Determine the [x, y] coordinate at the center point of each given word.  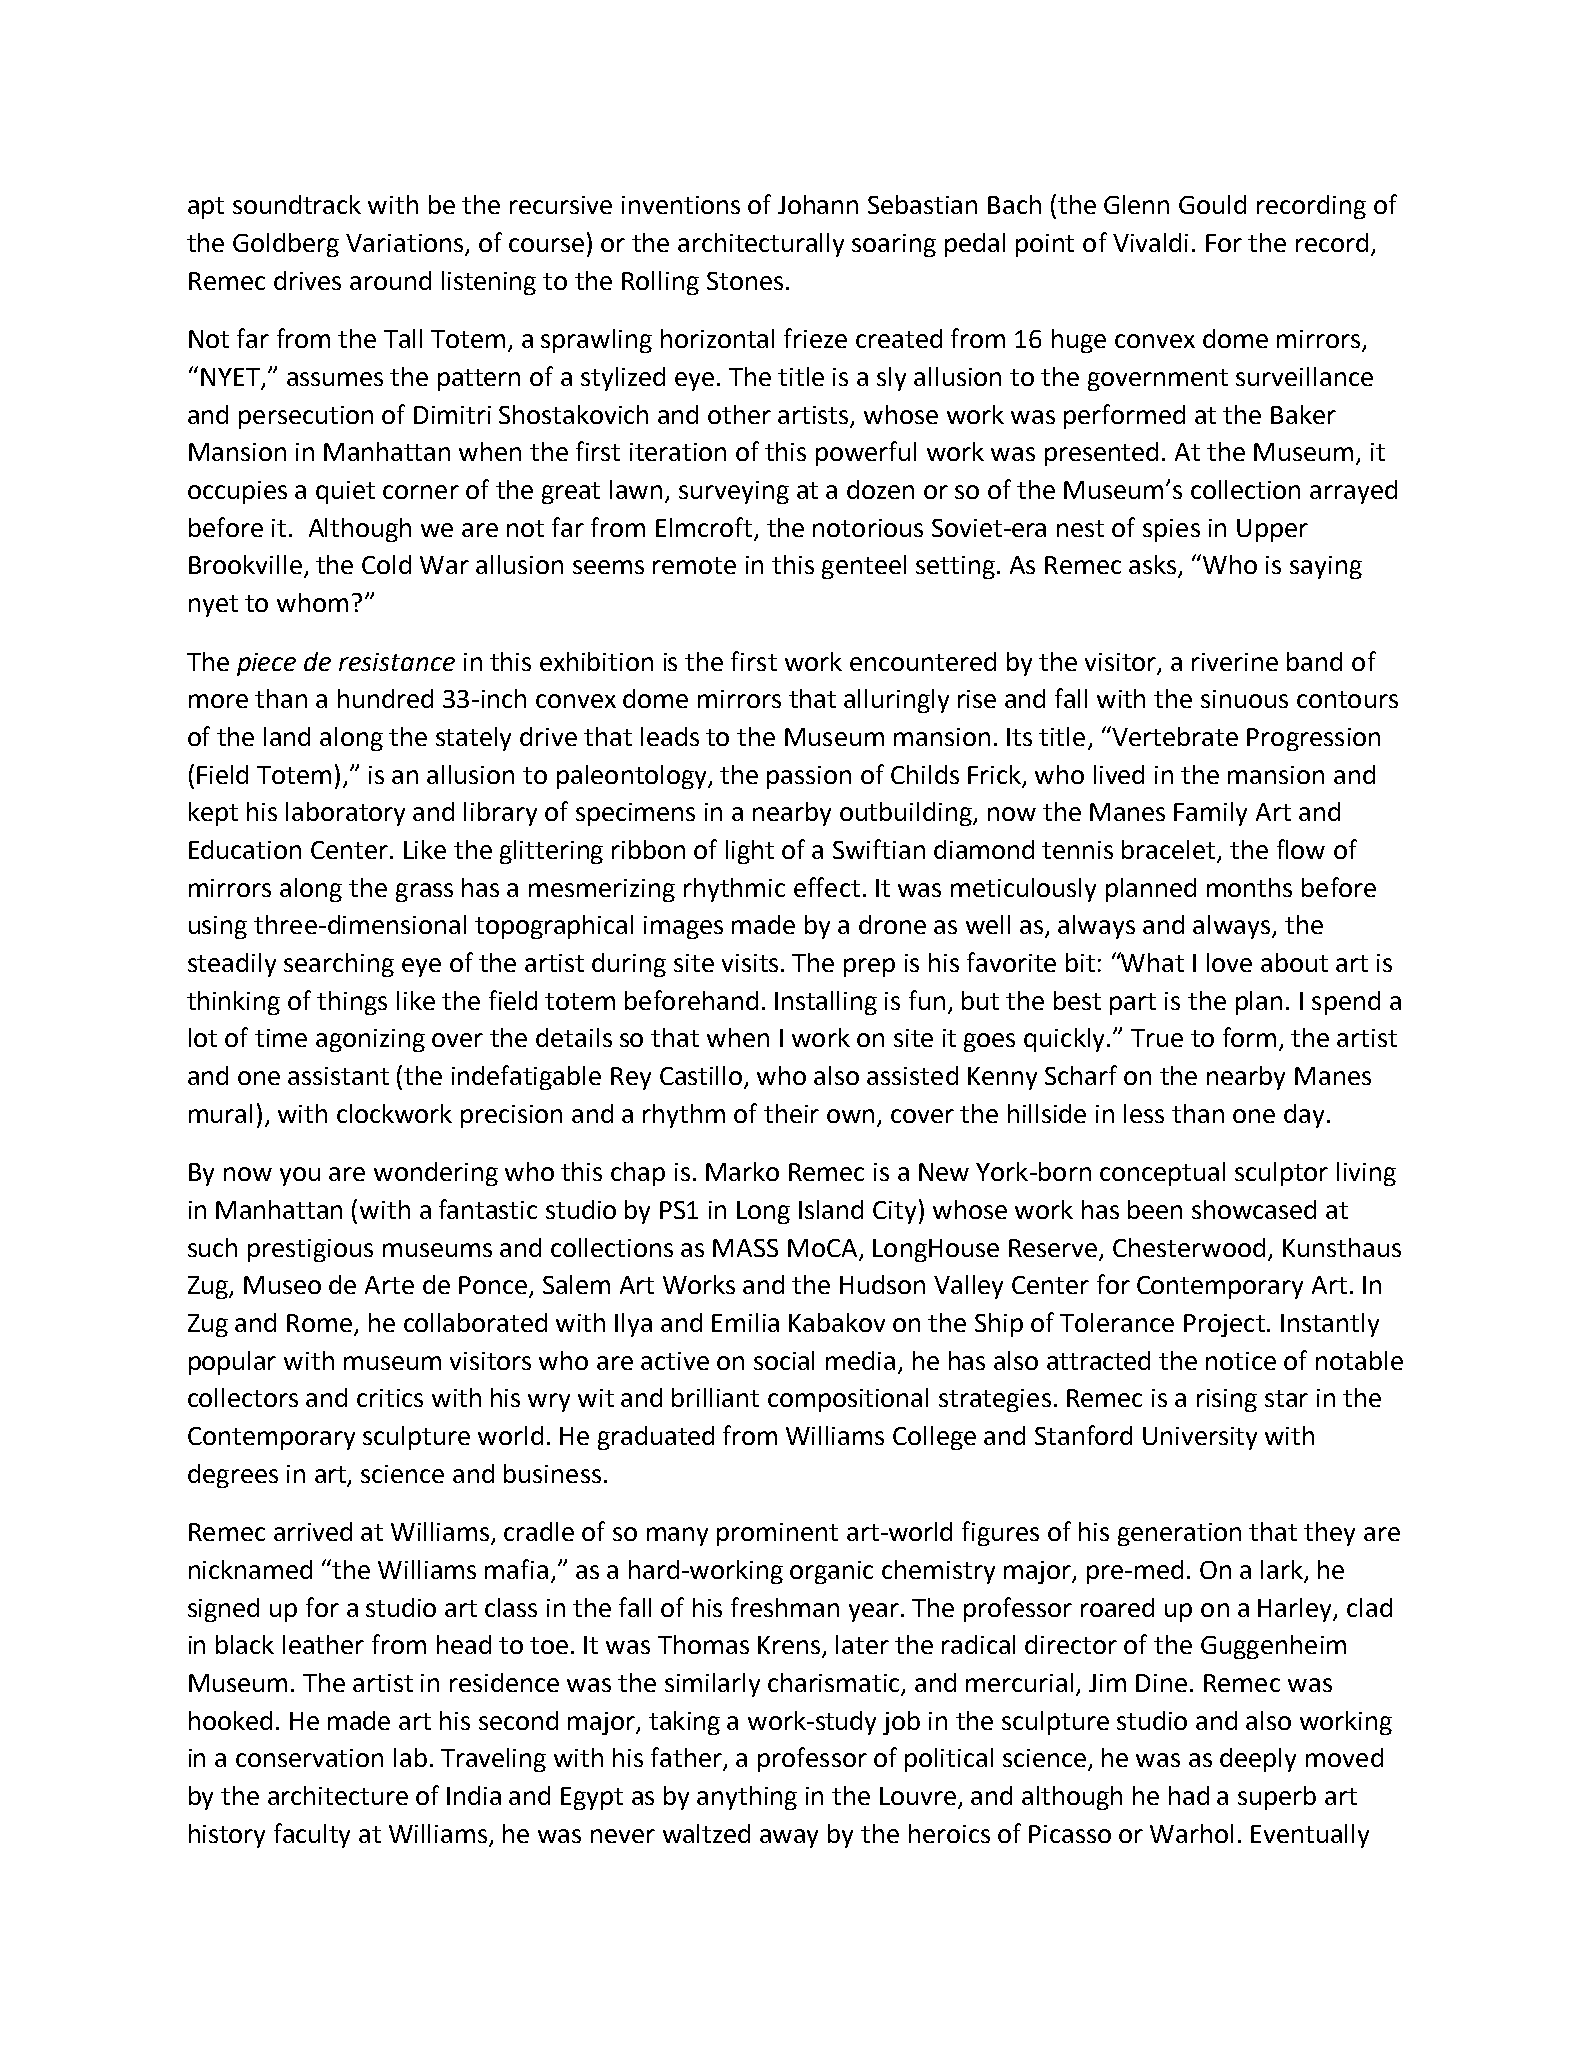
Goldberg [286, 245]
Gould [1212, 204]
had [1189, 1795]
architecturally [761, 245]
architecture [338, 1795]
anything [747, 1798]
